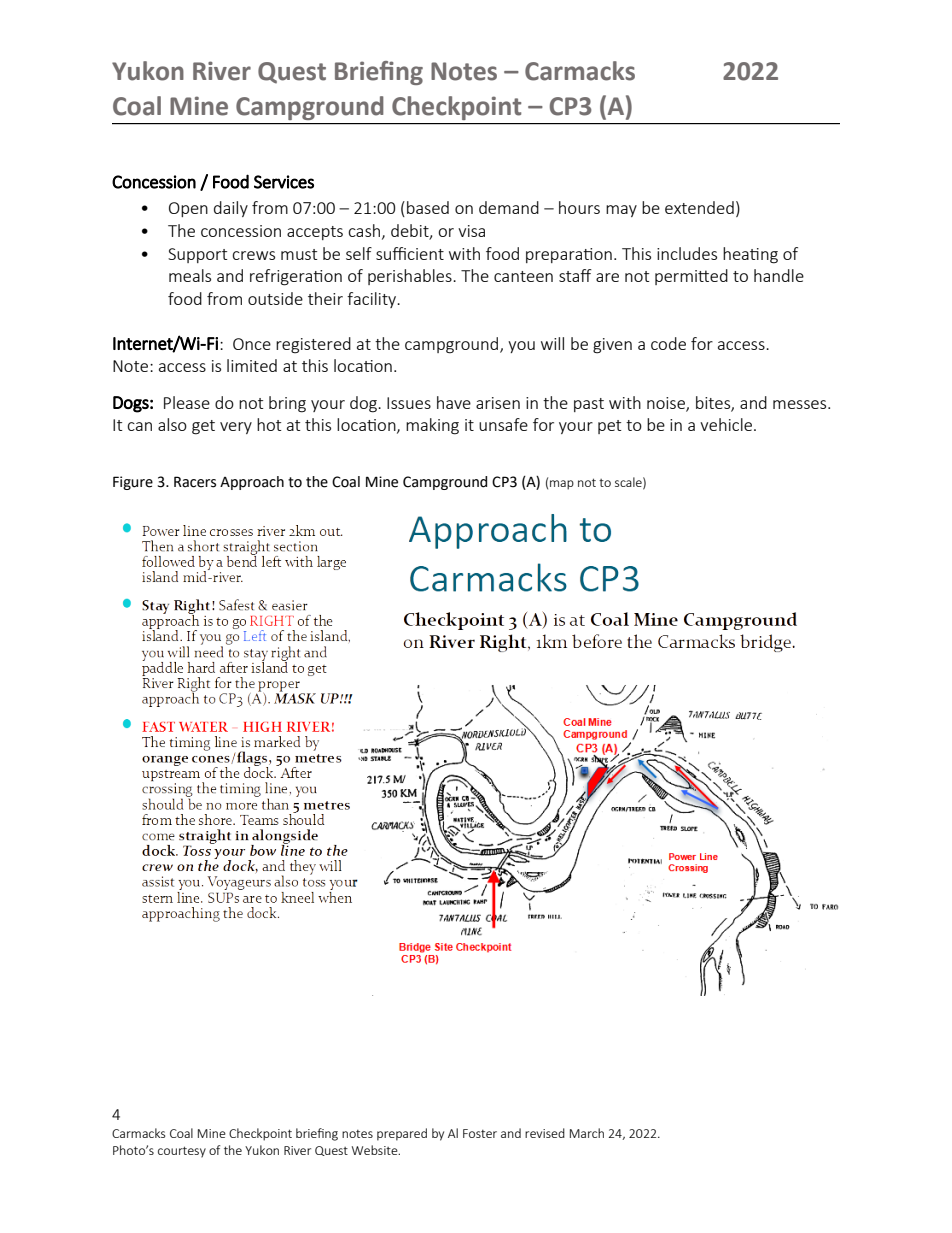 The height and width of the screenshot is (1233, 952). I want to click on visa, so click(471, 231).
